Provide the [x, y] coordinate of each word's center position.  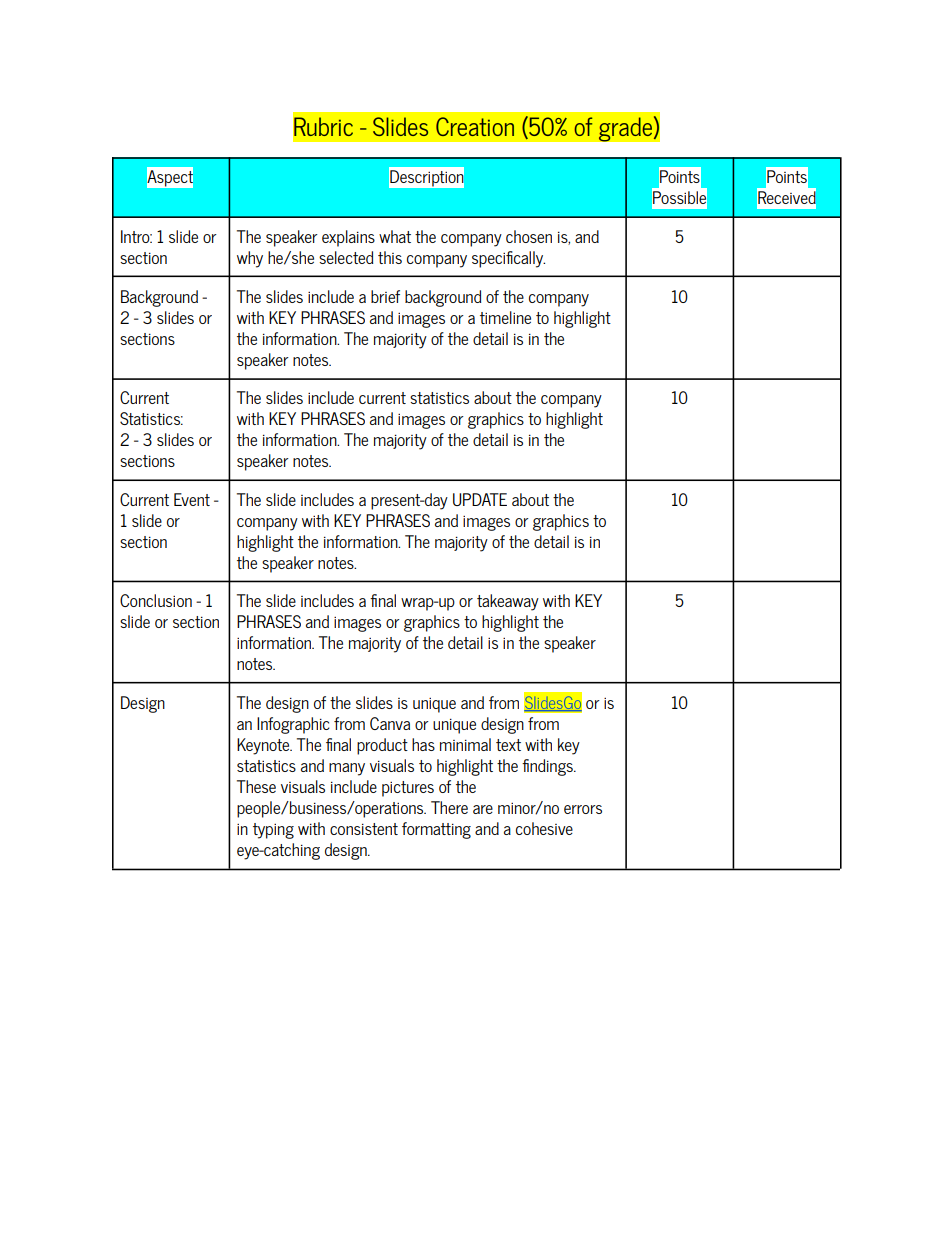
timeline [505, 317]
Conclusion [156, 600]
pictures [408, 789]
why [250, 259]
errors [583, 809]
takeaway [508, 602]
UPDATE [480, 499]
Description [426, 178]
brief [385, 296]
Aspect [170, 178]
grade [626, 129]
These [256, 786]
